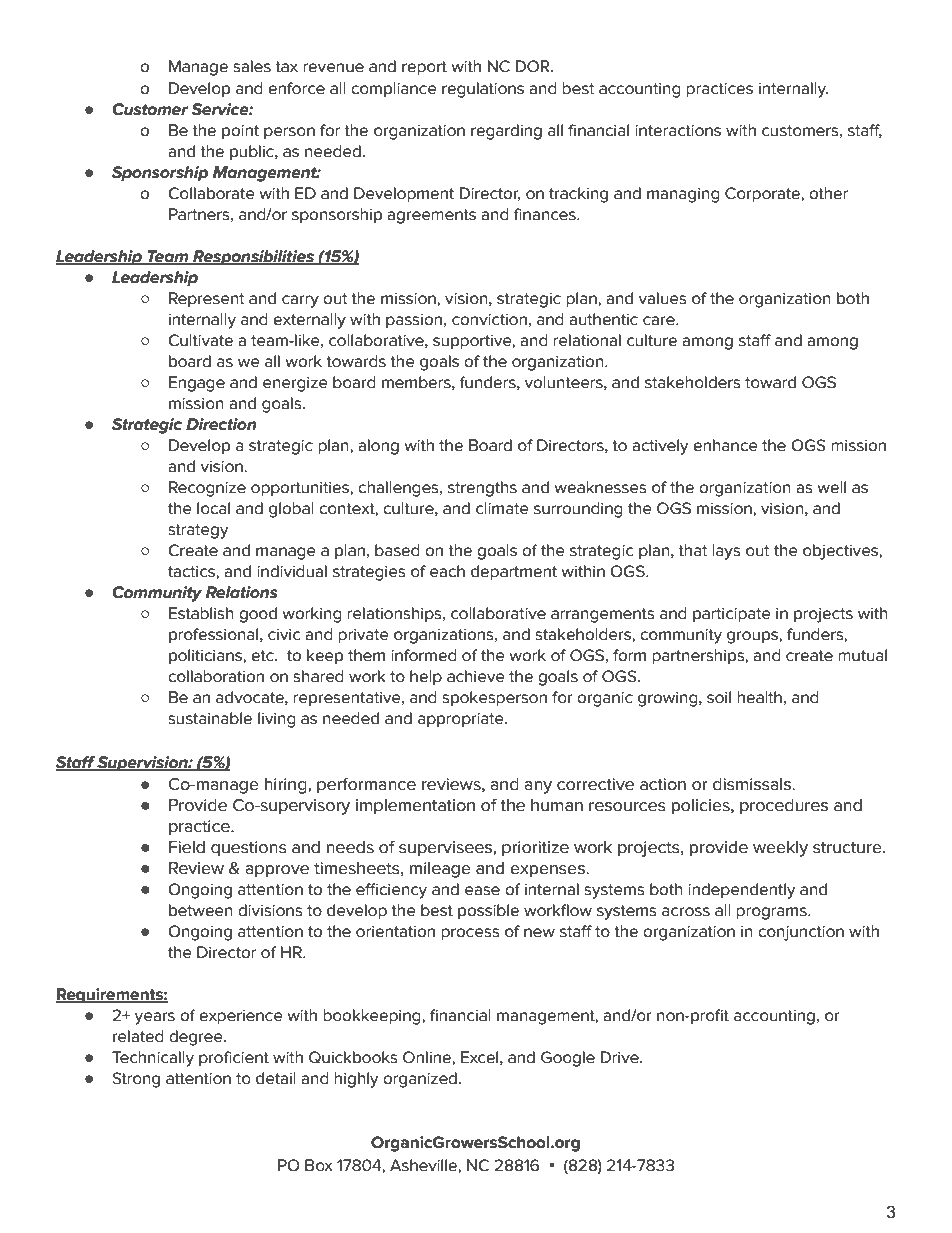 This page has height=1233, width=952. I want to click on hiring, so click(287, 786).
